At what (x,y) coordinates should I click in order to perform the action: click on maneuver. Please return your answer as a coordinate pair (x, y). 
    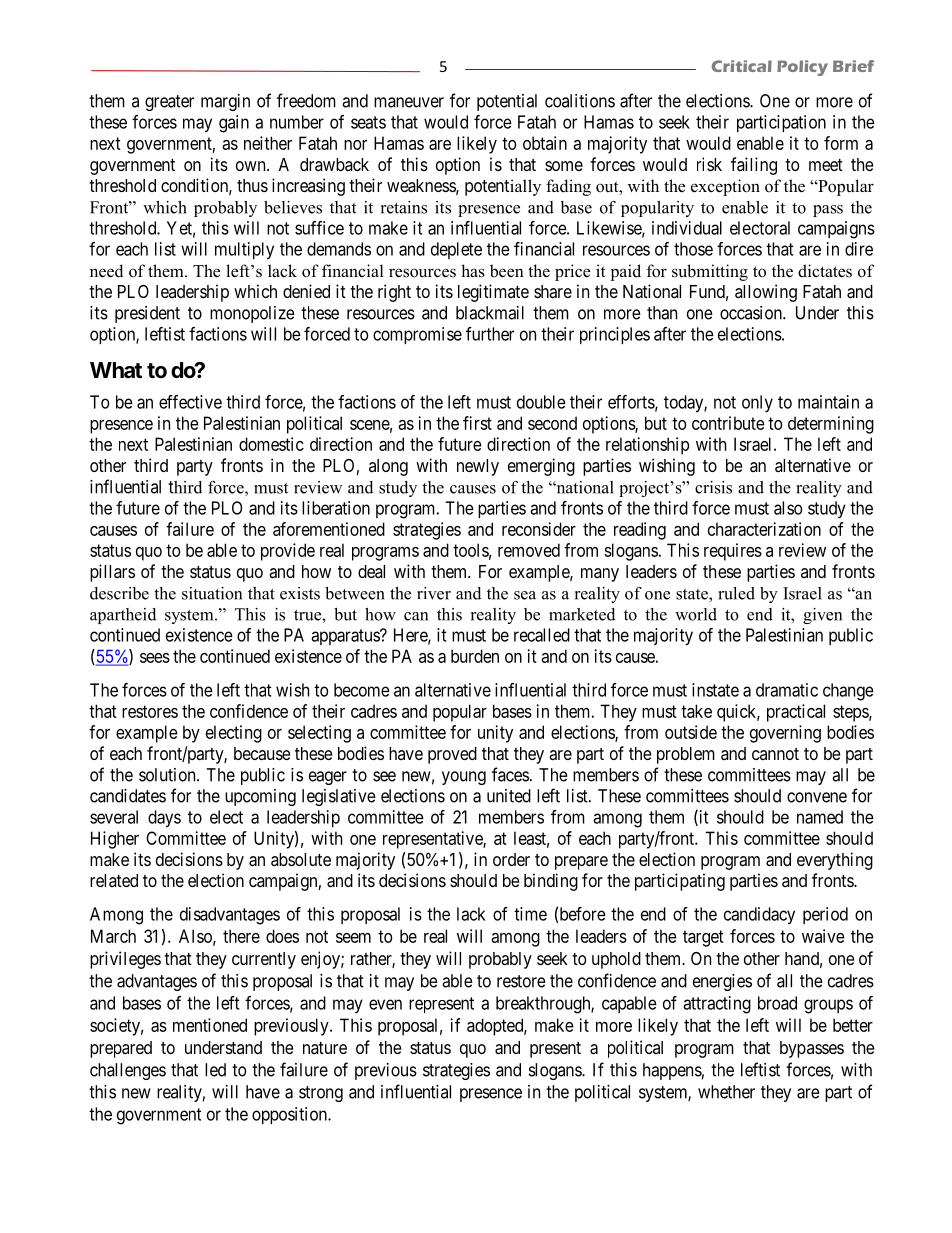
    Looking at the image, I should click on (409, 102).
